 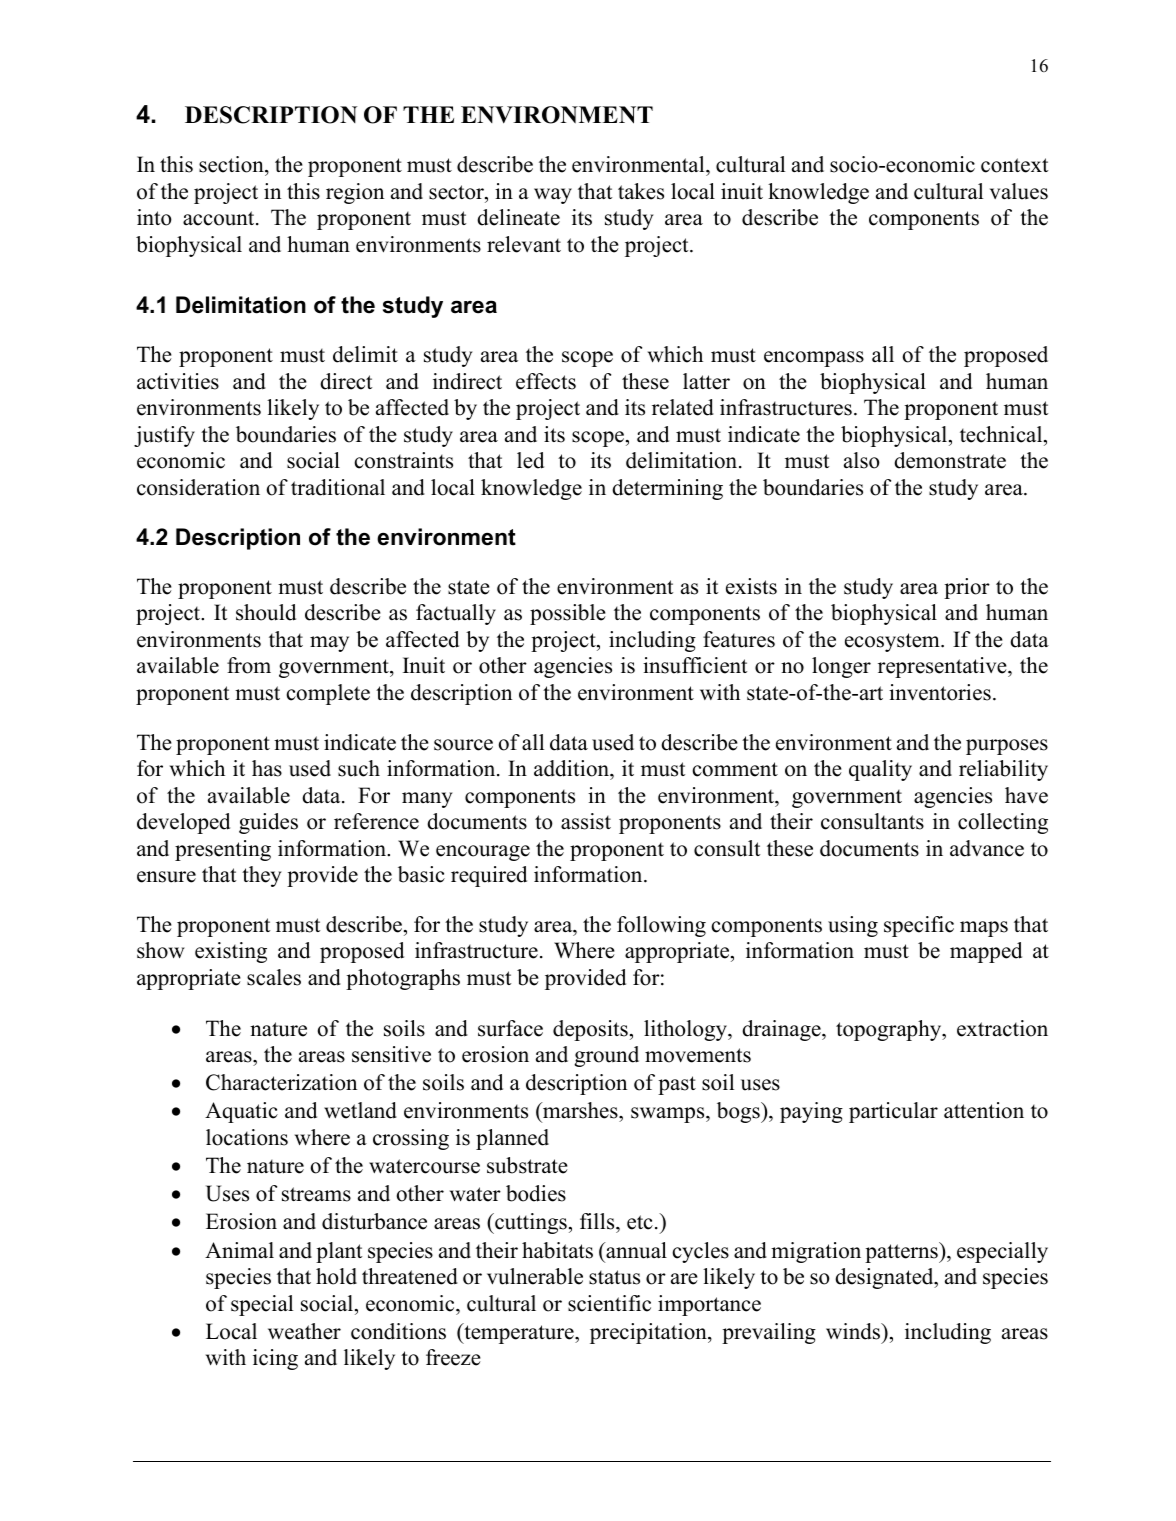 I want to click on determining, so click(x=667, y=489).
